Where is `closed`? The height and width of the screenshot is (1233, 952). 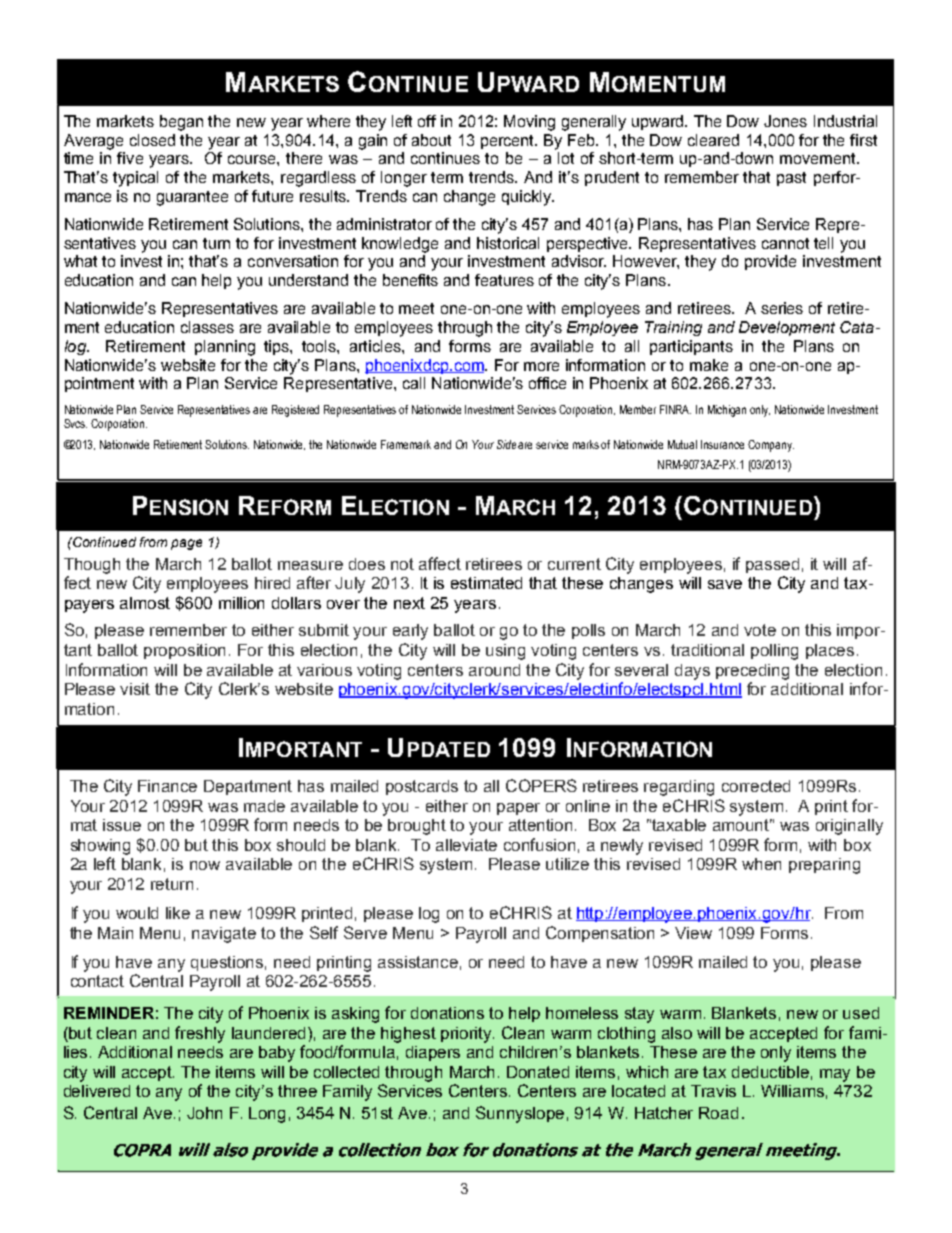 closed is located at coordinates (152, 140).
